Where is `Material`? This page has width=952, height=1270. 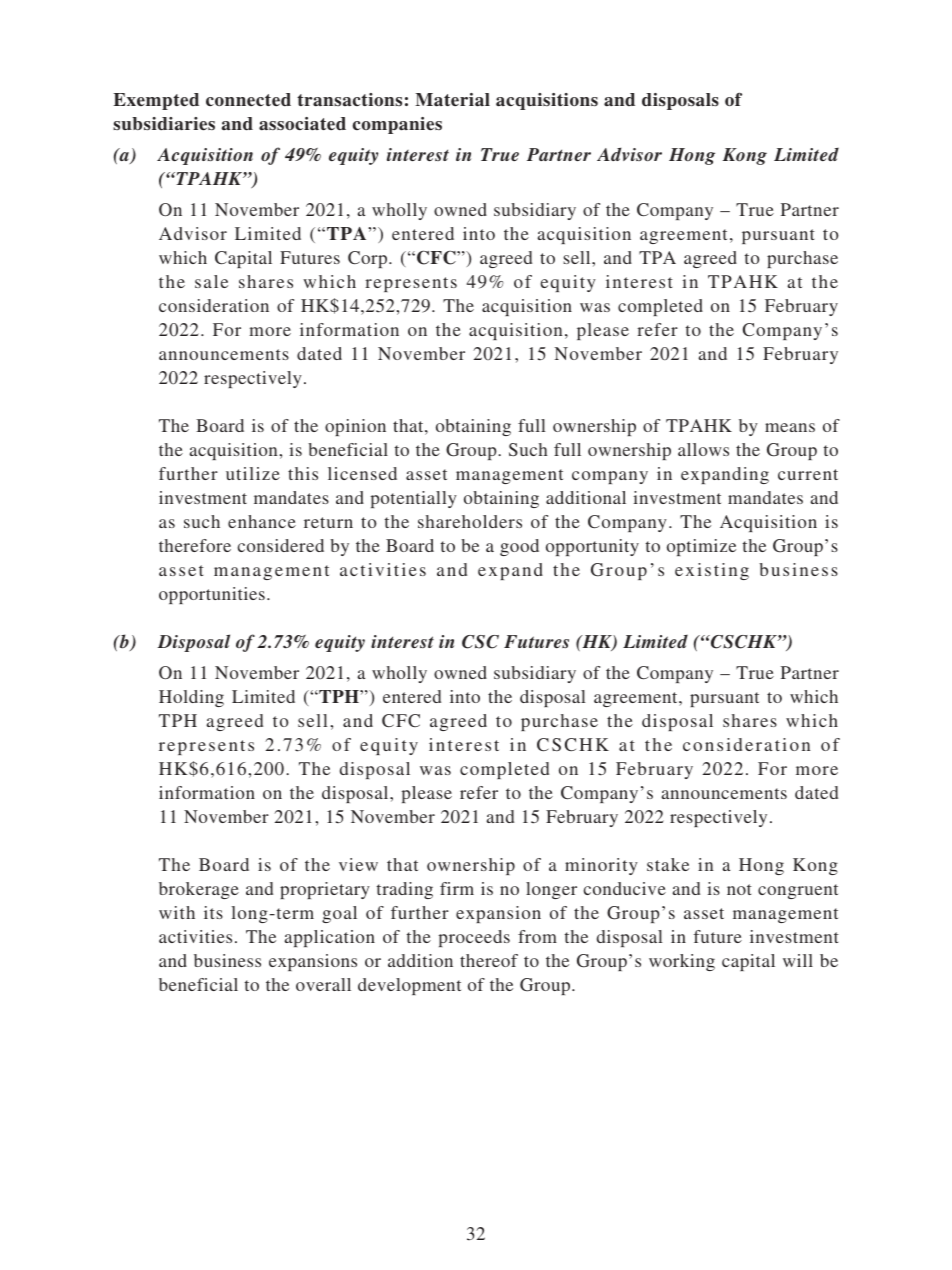
Material is located at coordinates (452, 100).
